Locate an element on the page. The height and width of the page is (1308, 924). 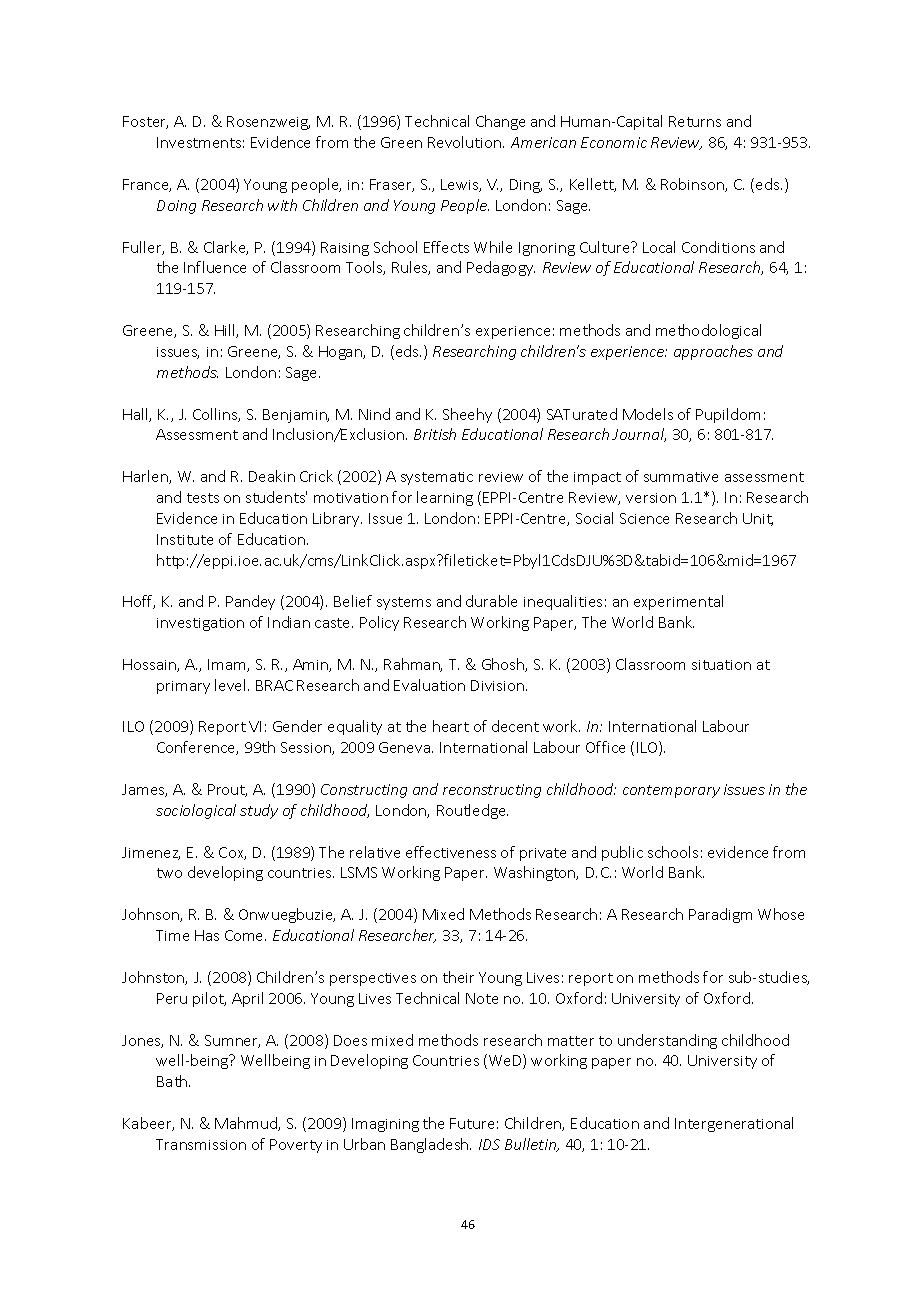
Revolution is located at coordinates (466, 142).
